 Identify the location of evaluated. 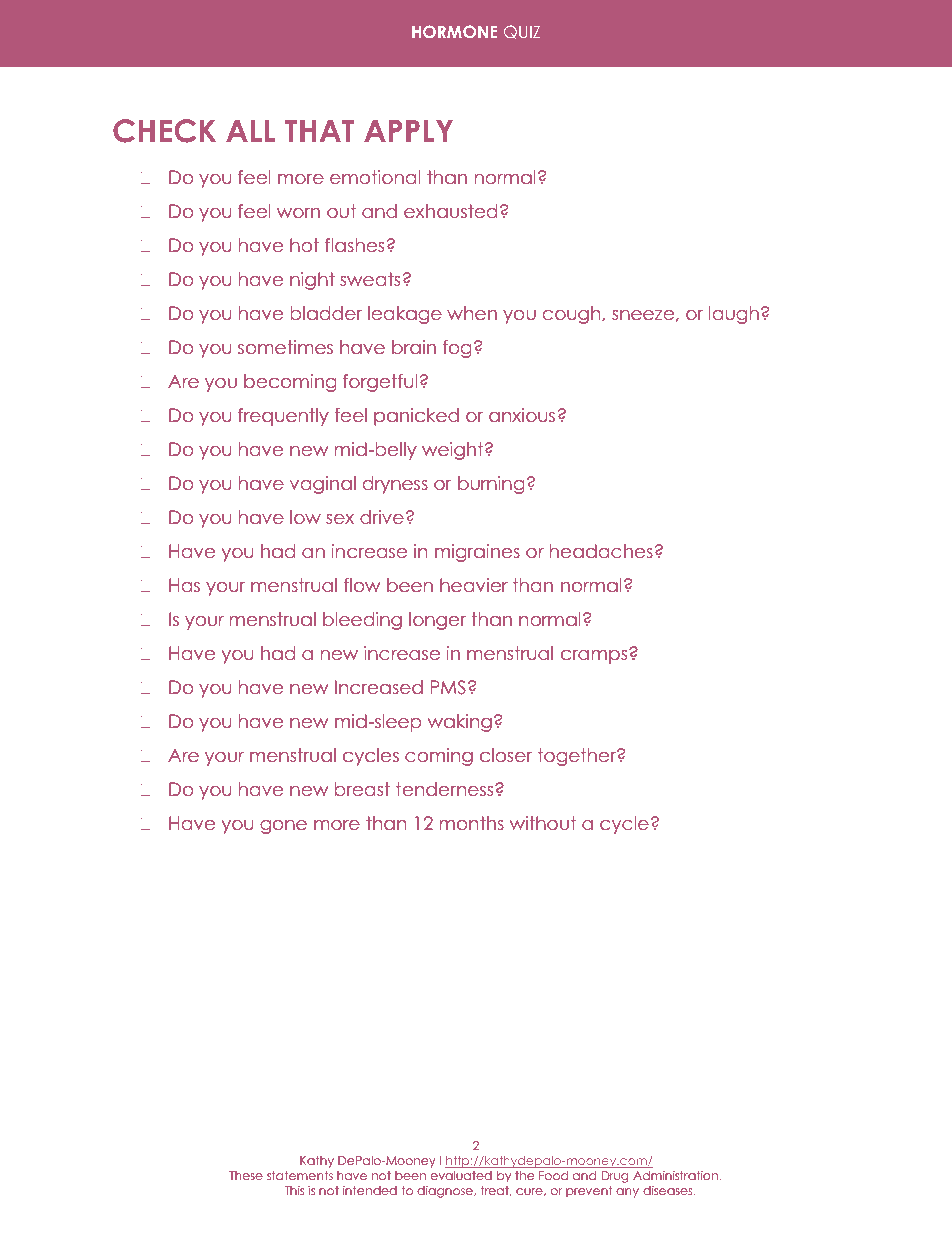
(461, 1175).
